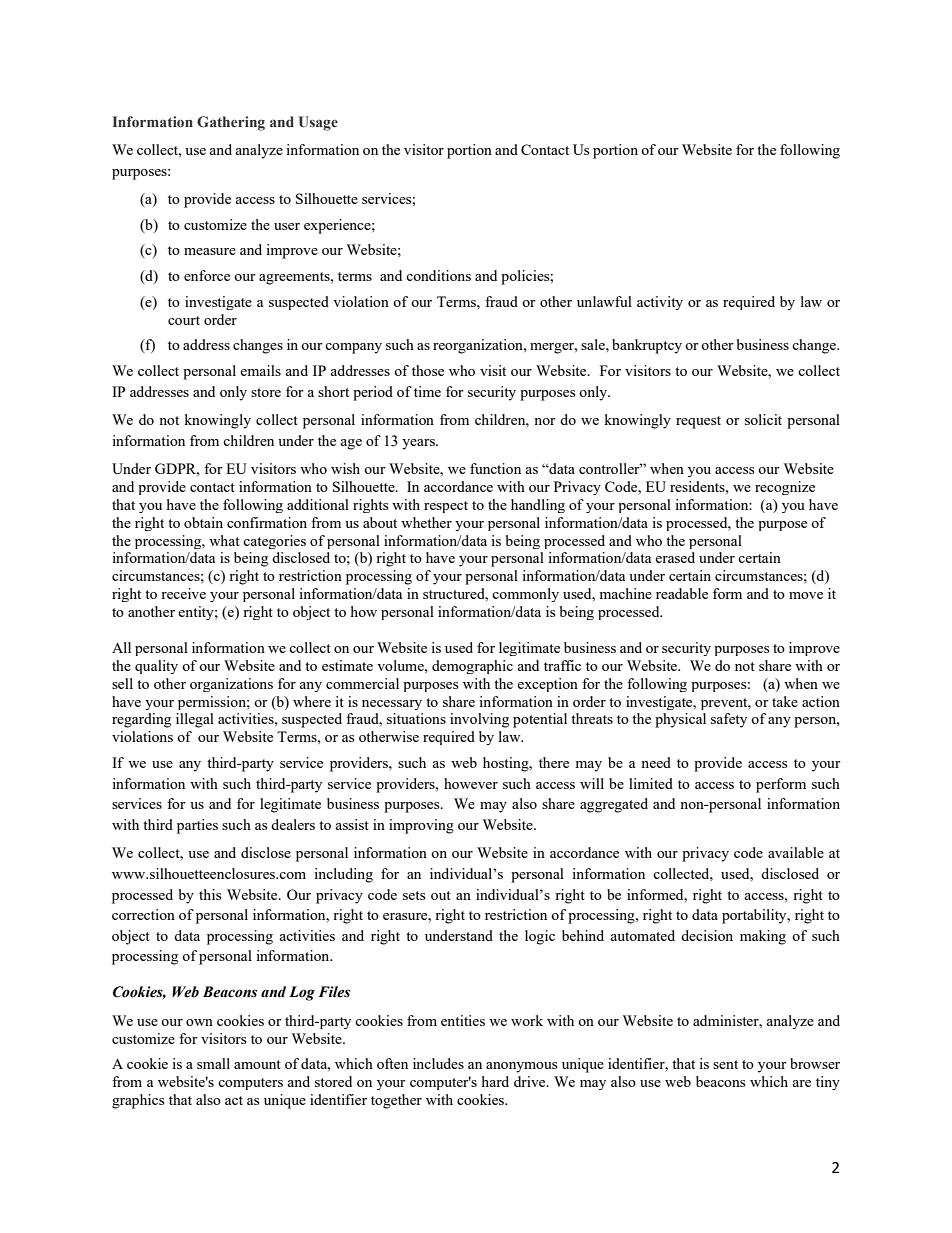 The image size is (952, 1233). Describe the element at coordinates (213, 1063) in the screenshot. I see `small` at that location.
